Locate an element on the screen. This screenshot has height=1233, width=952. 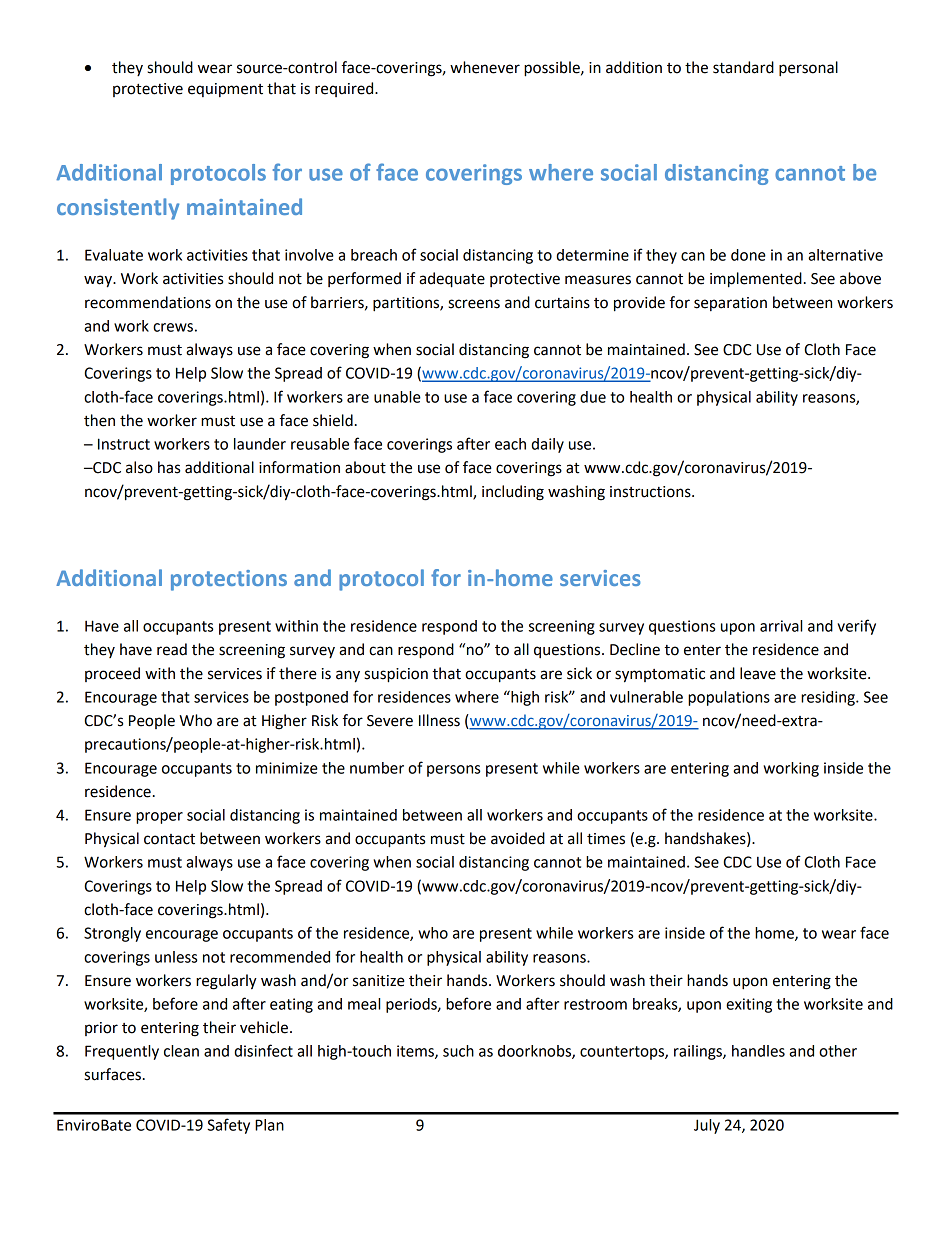
possible is located at coordinates (553, 69).
